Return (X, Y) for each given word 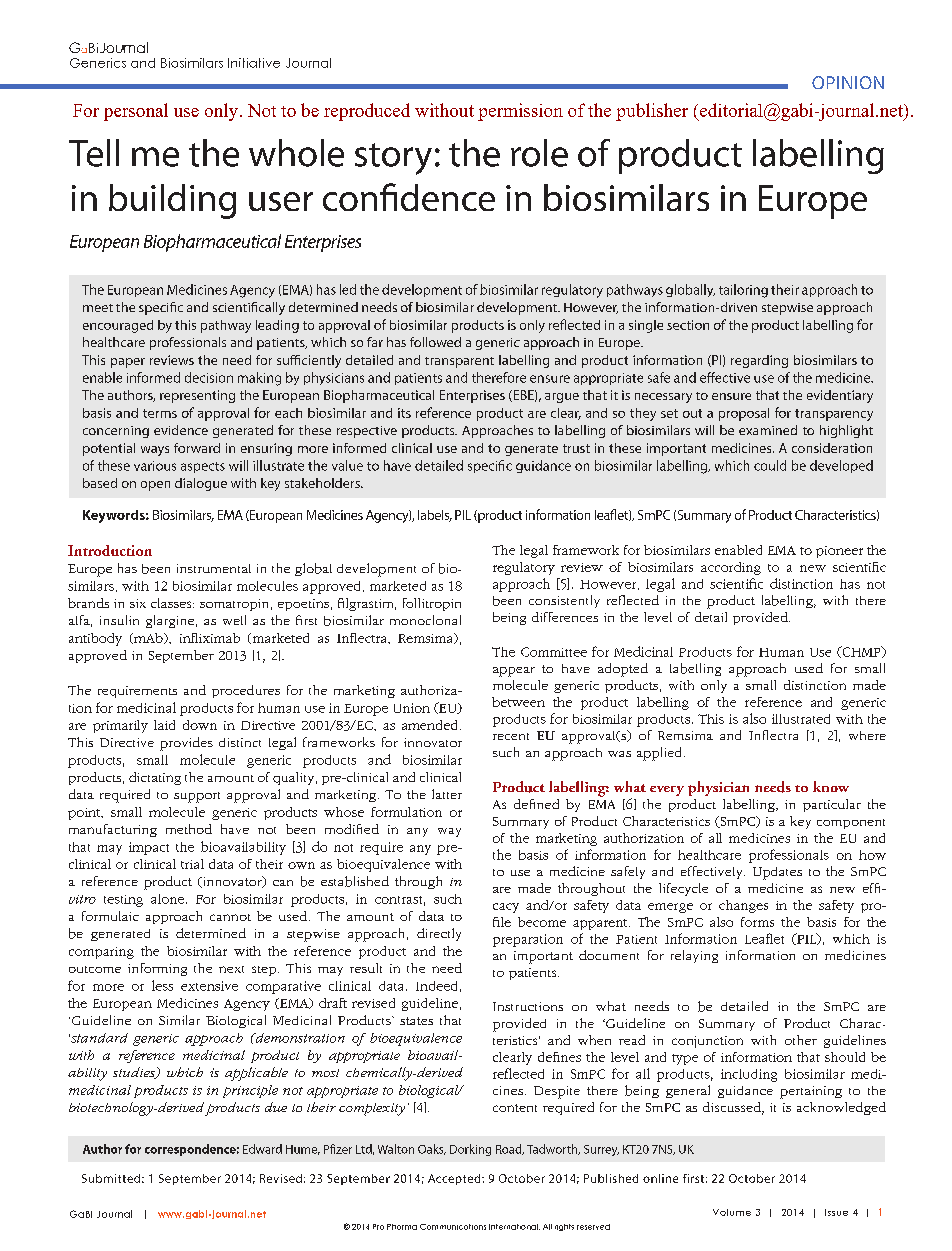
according (731, 568)
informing (157, 969)
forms (757, 922)
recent (511, 736)
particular (832, 805)
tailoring (743, 291)
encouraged (118, 326)
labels (435, 516)
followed (435, 342)
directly (439, 934)
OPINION (848, 82)
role (539, 153)
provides (186, 744)
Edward (262, 1149)
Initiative (254, 63)
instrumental (214, 568)
